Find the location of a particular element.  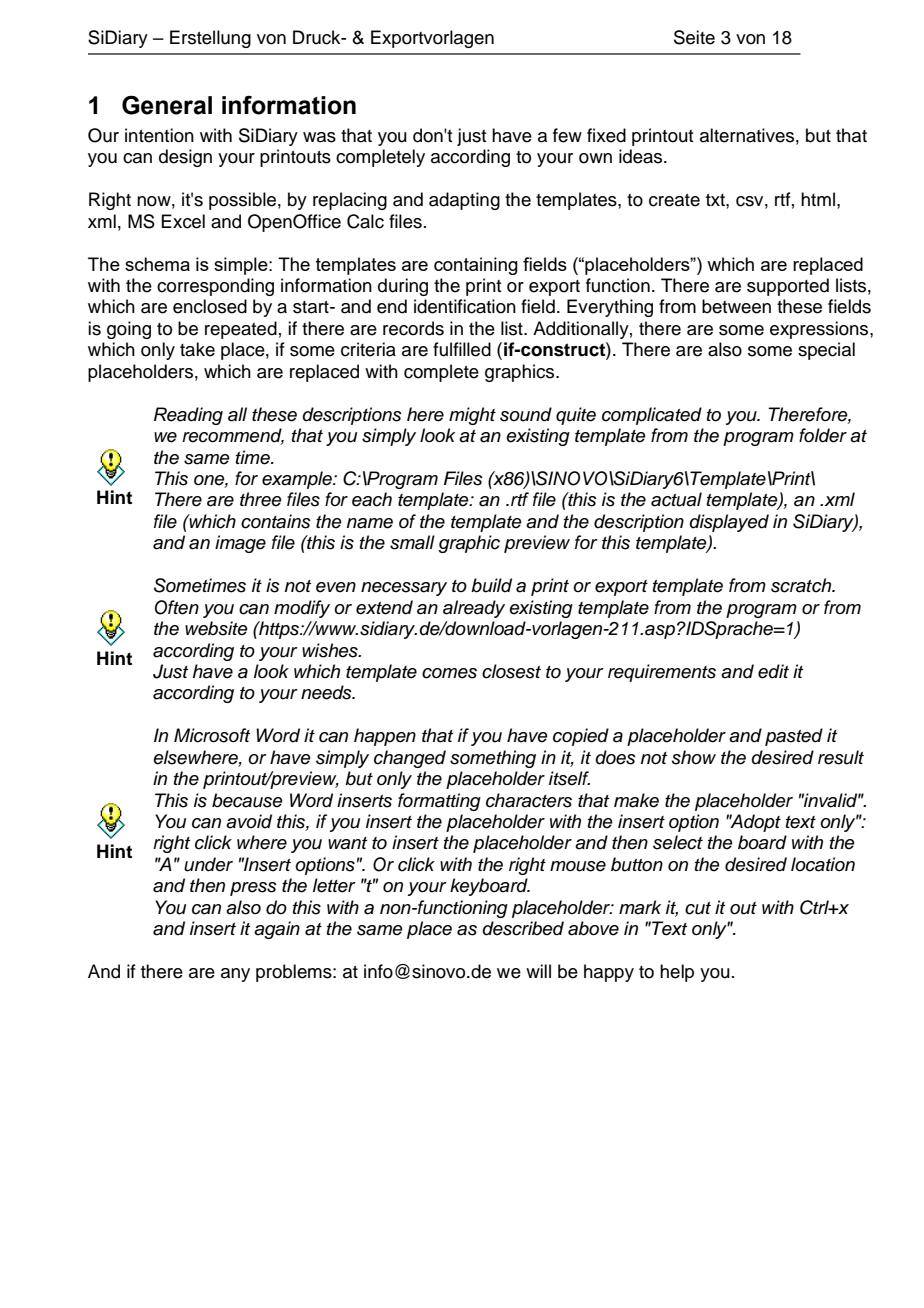

General is located at coordinates (167, 105).
